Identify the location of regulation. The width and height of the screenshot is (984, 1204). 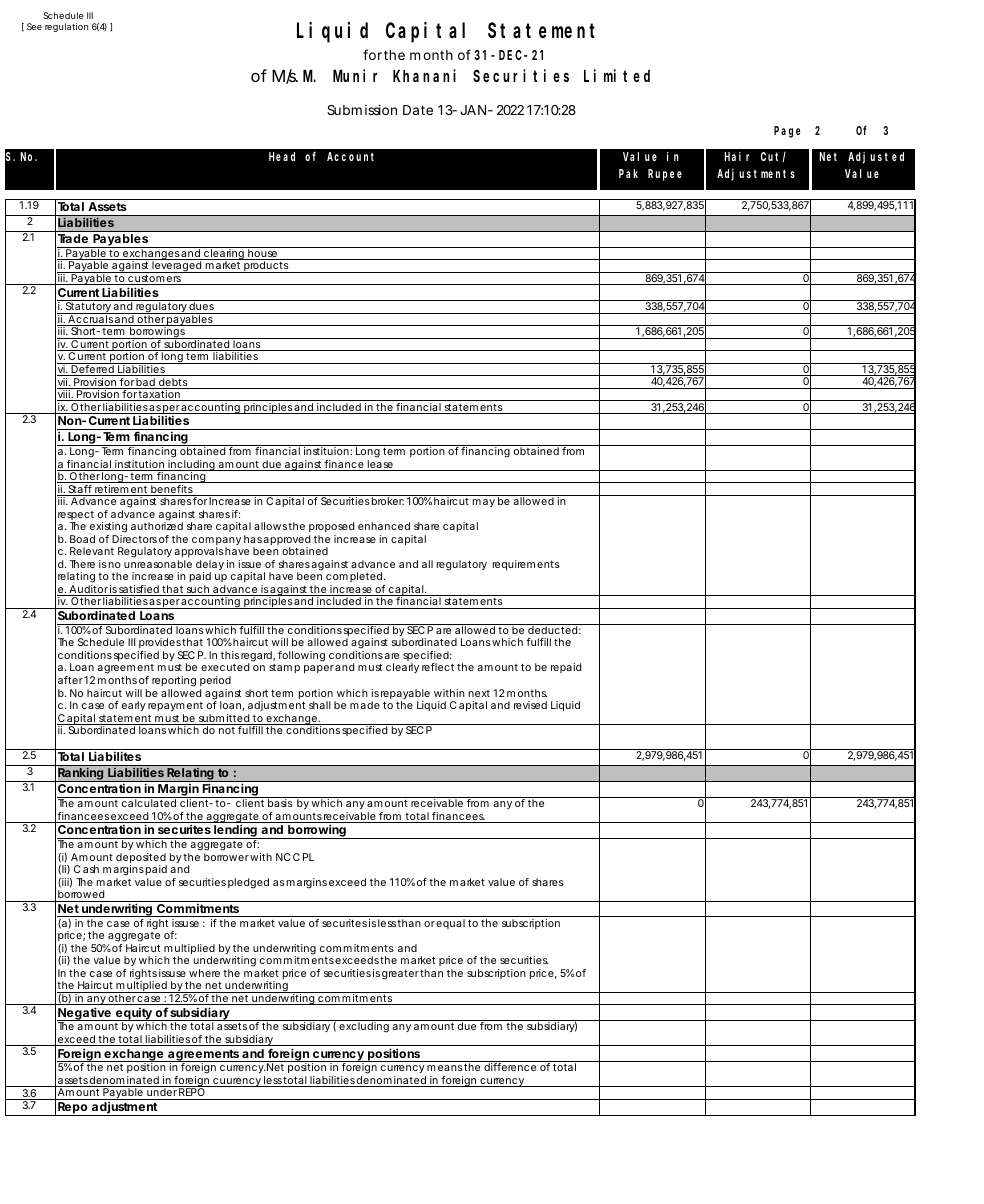
(66, 27).
